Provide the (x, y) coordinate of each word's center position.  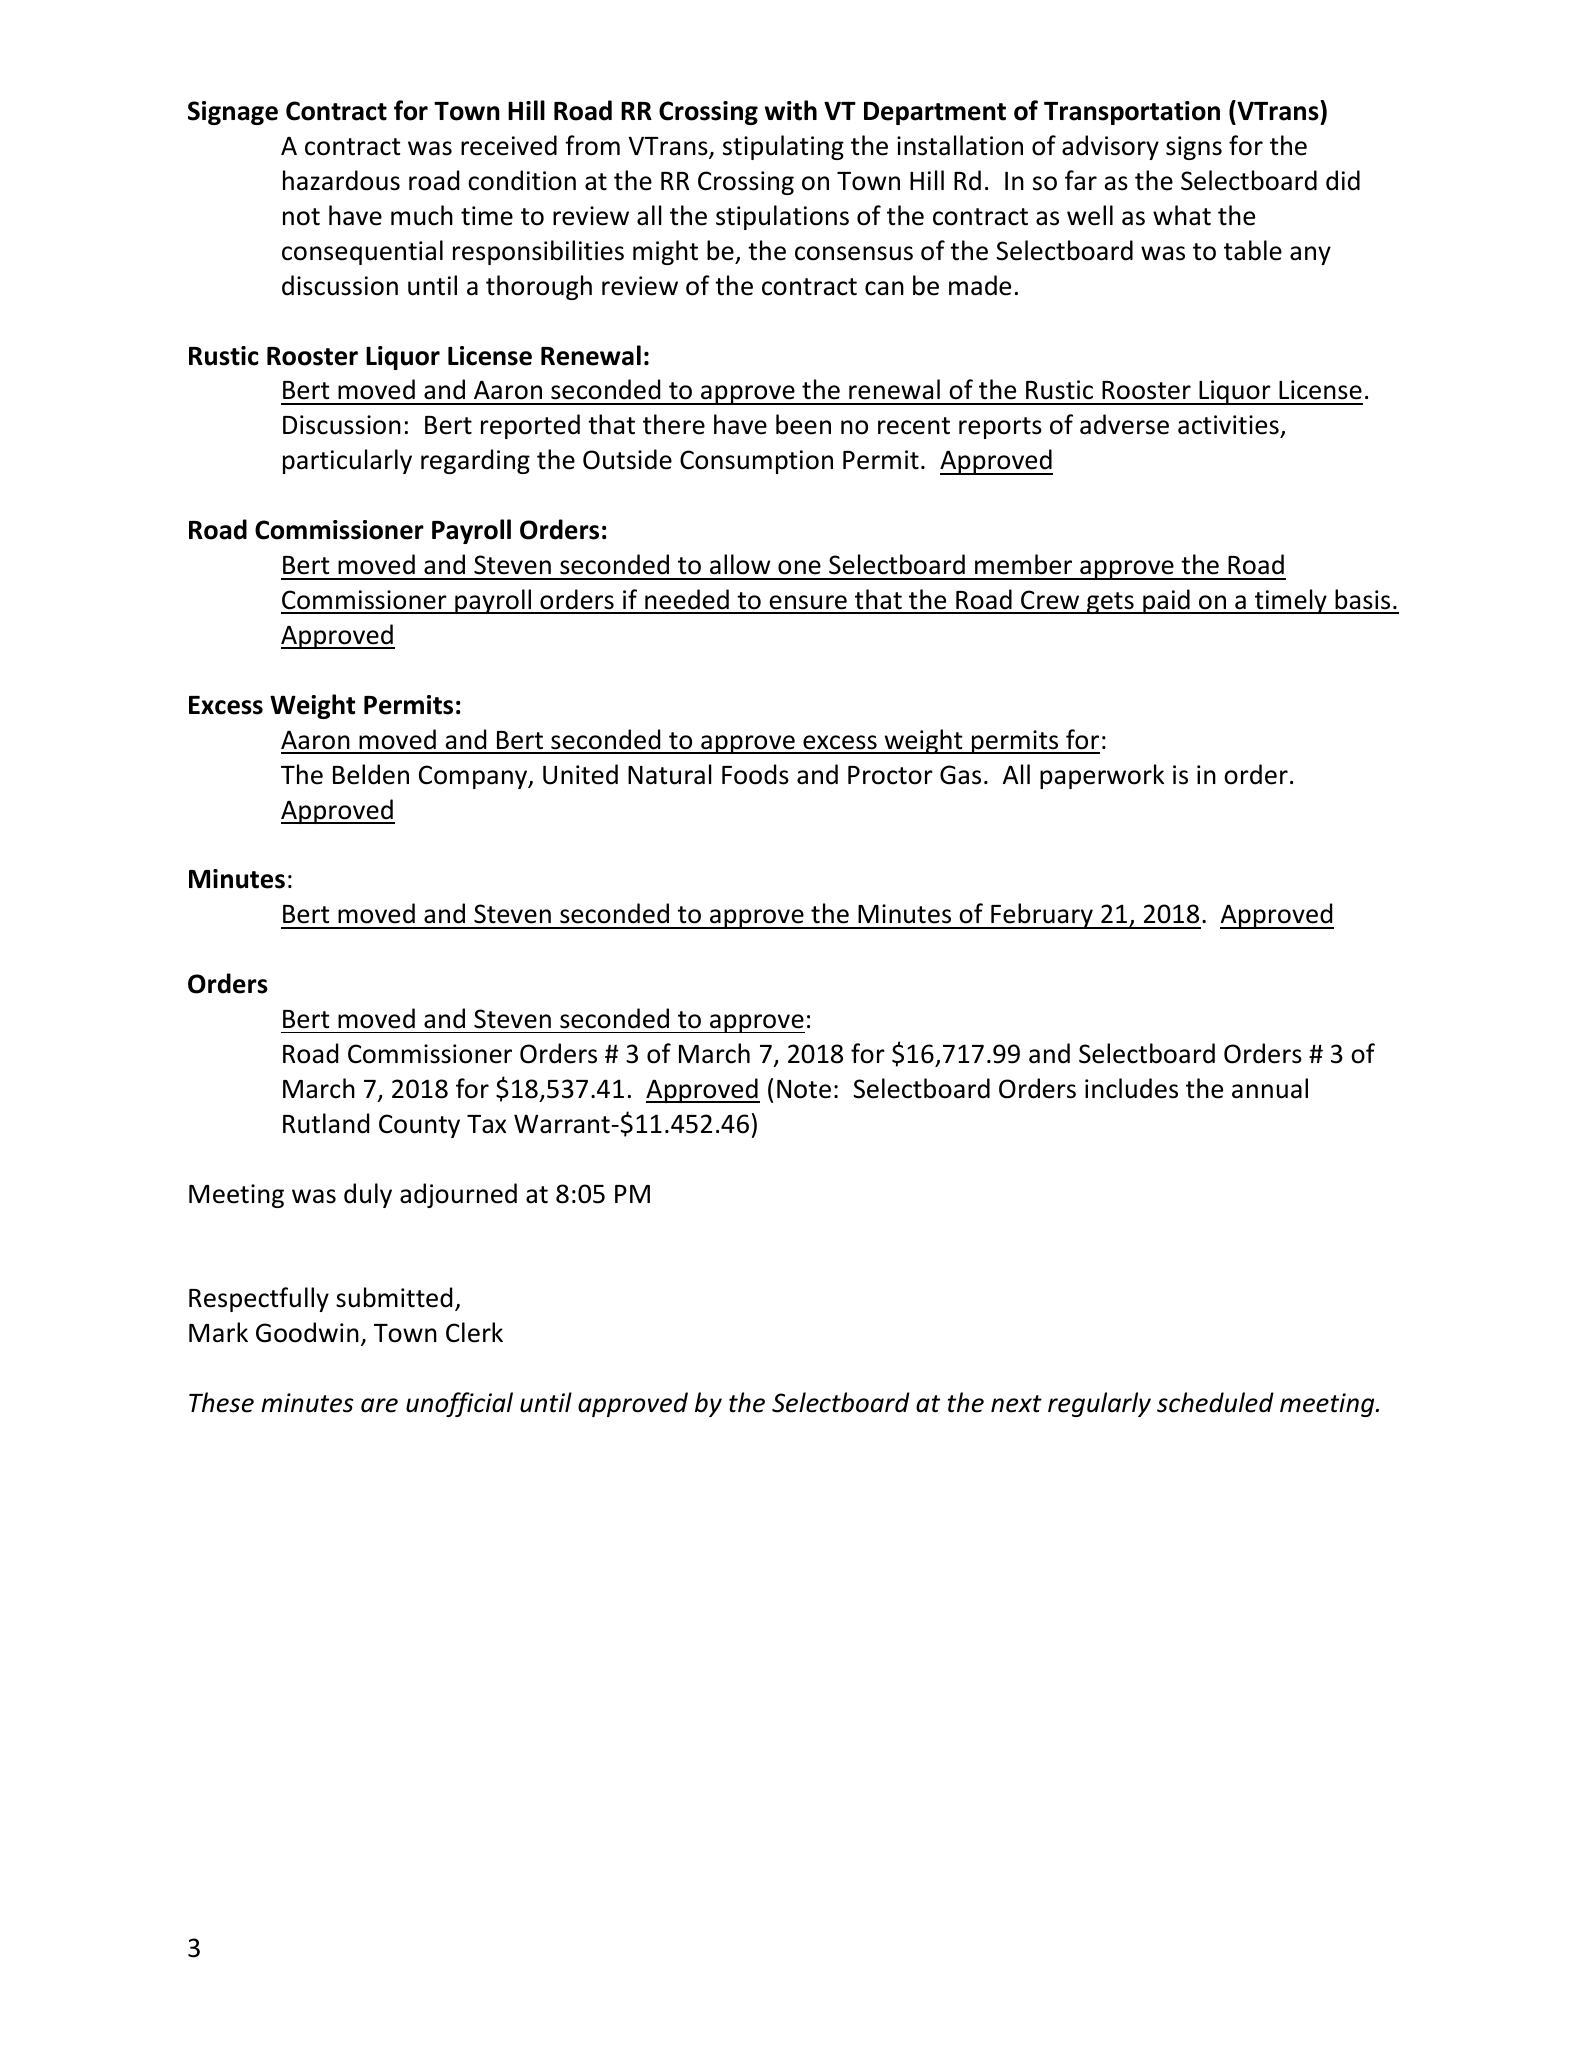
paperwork (1102, 776)
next (1016, 1404)
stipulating (783, 147)
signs (1194, 148)
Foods (755, 774)
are (379, 1405)
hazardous (341, 180)
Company (474, 777)
